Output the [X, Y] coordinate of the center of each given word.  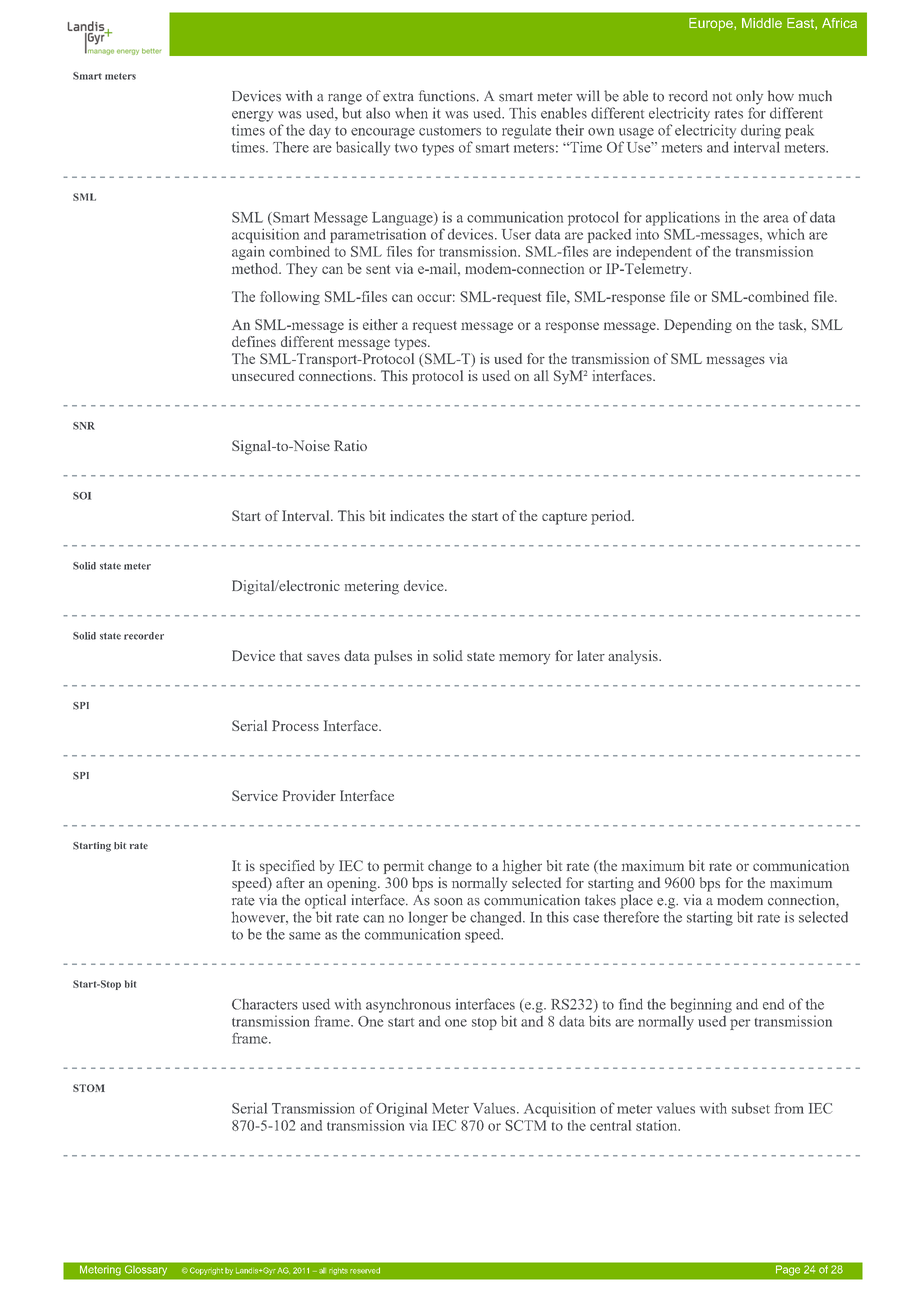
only [749, 97]
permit [404, 867]
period [612, 517]
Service [255, 795]
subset [751, 1108]
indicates [417, 515]
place [636, 901]
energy [252, 116]
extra [398, 97]
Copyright [206, 1271]
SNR [84, 426]
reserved [365, 1270]
